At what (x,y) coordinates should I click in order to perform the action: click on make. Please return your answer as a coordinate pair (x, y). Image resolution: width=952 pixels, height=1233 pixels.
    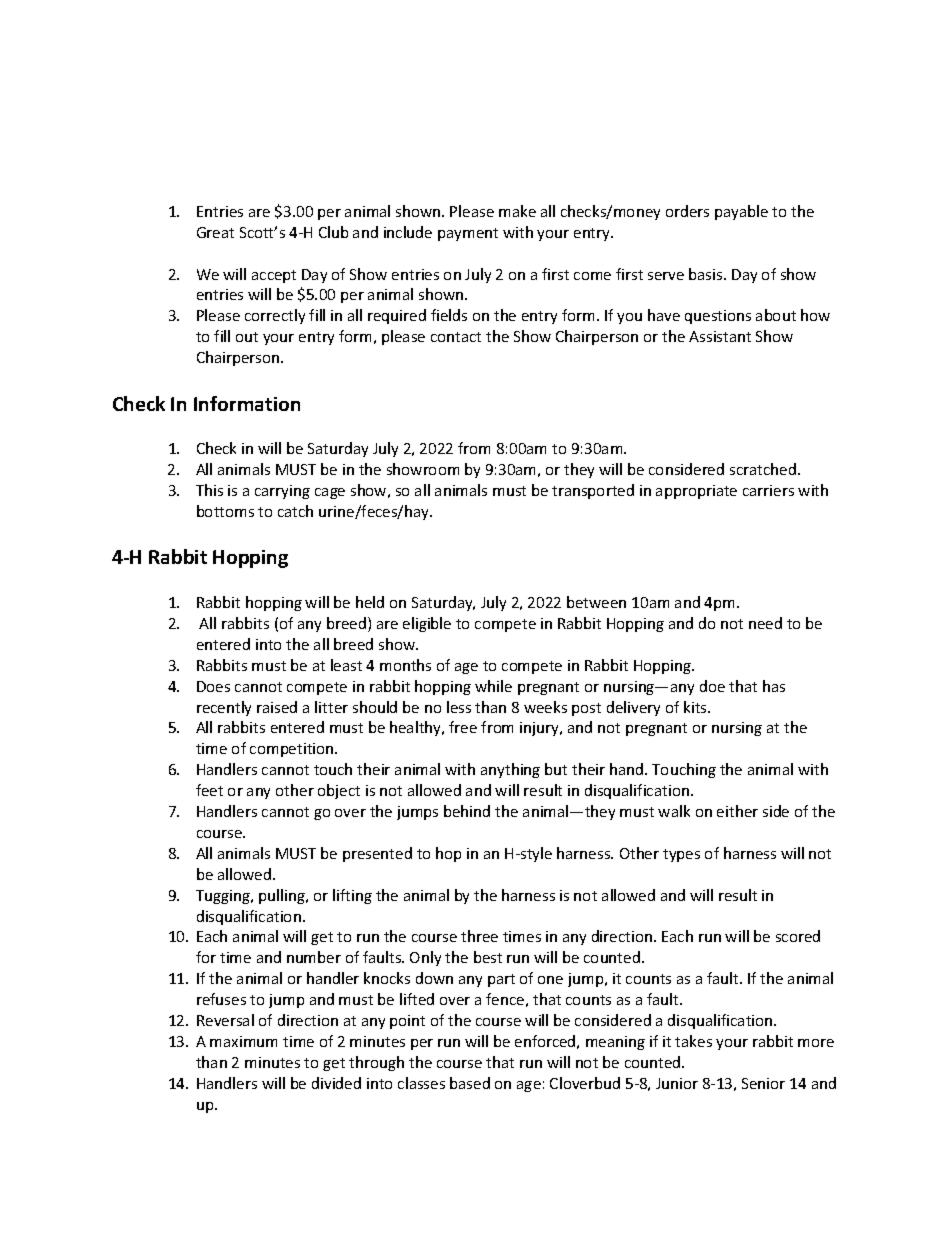
    Looking at the image, I should click on (517, 211).
